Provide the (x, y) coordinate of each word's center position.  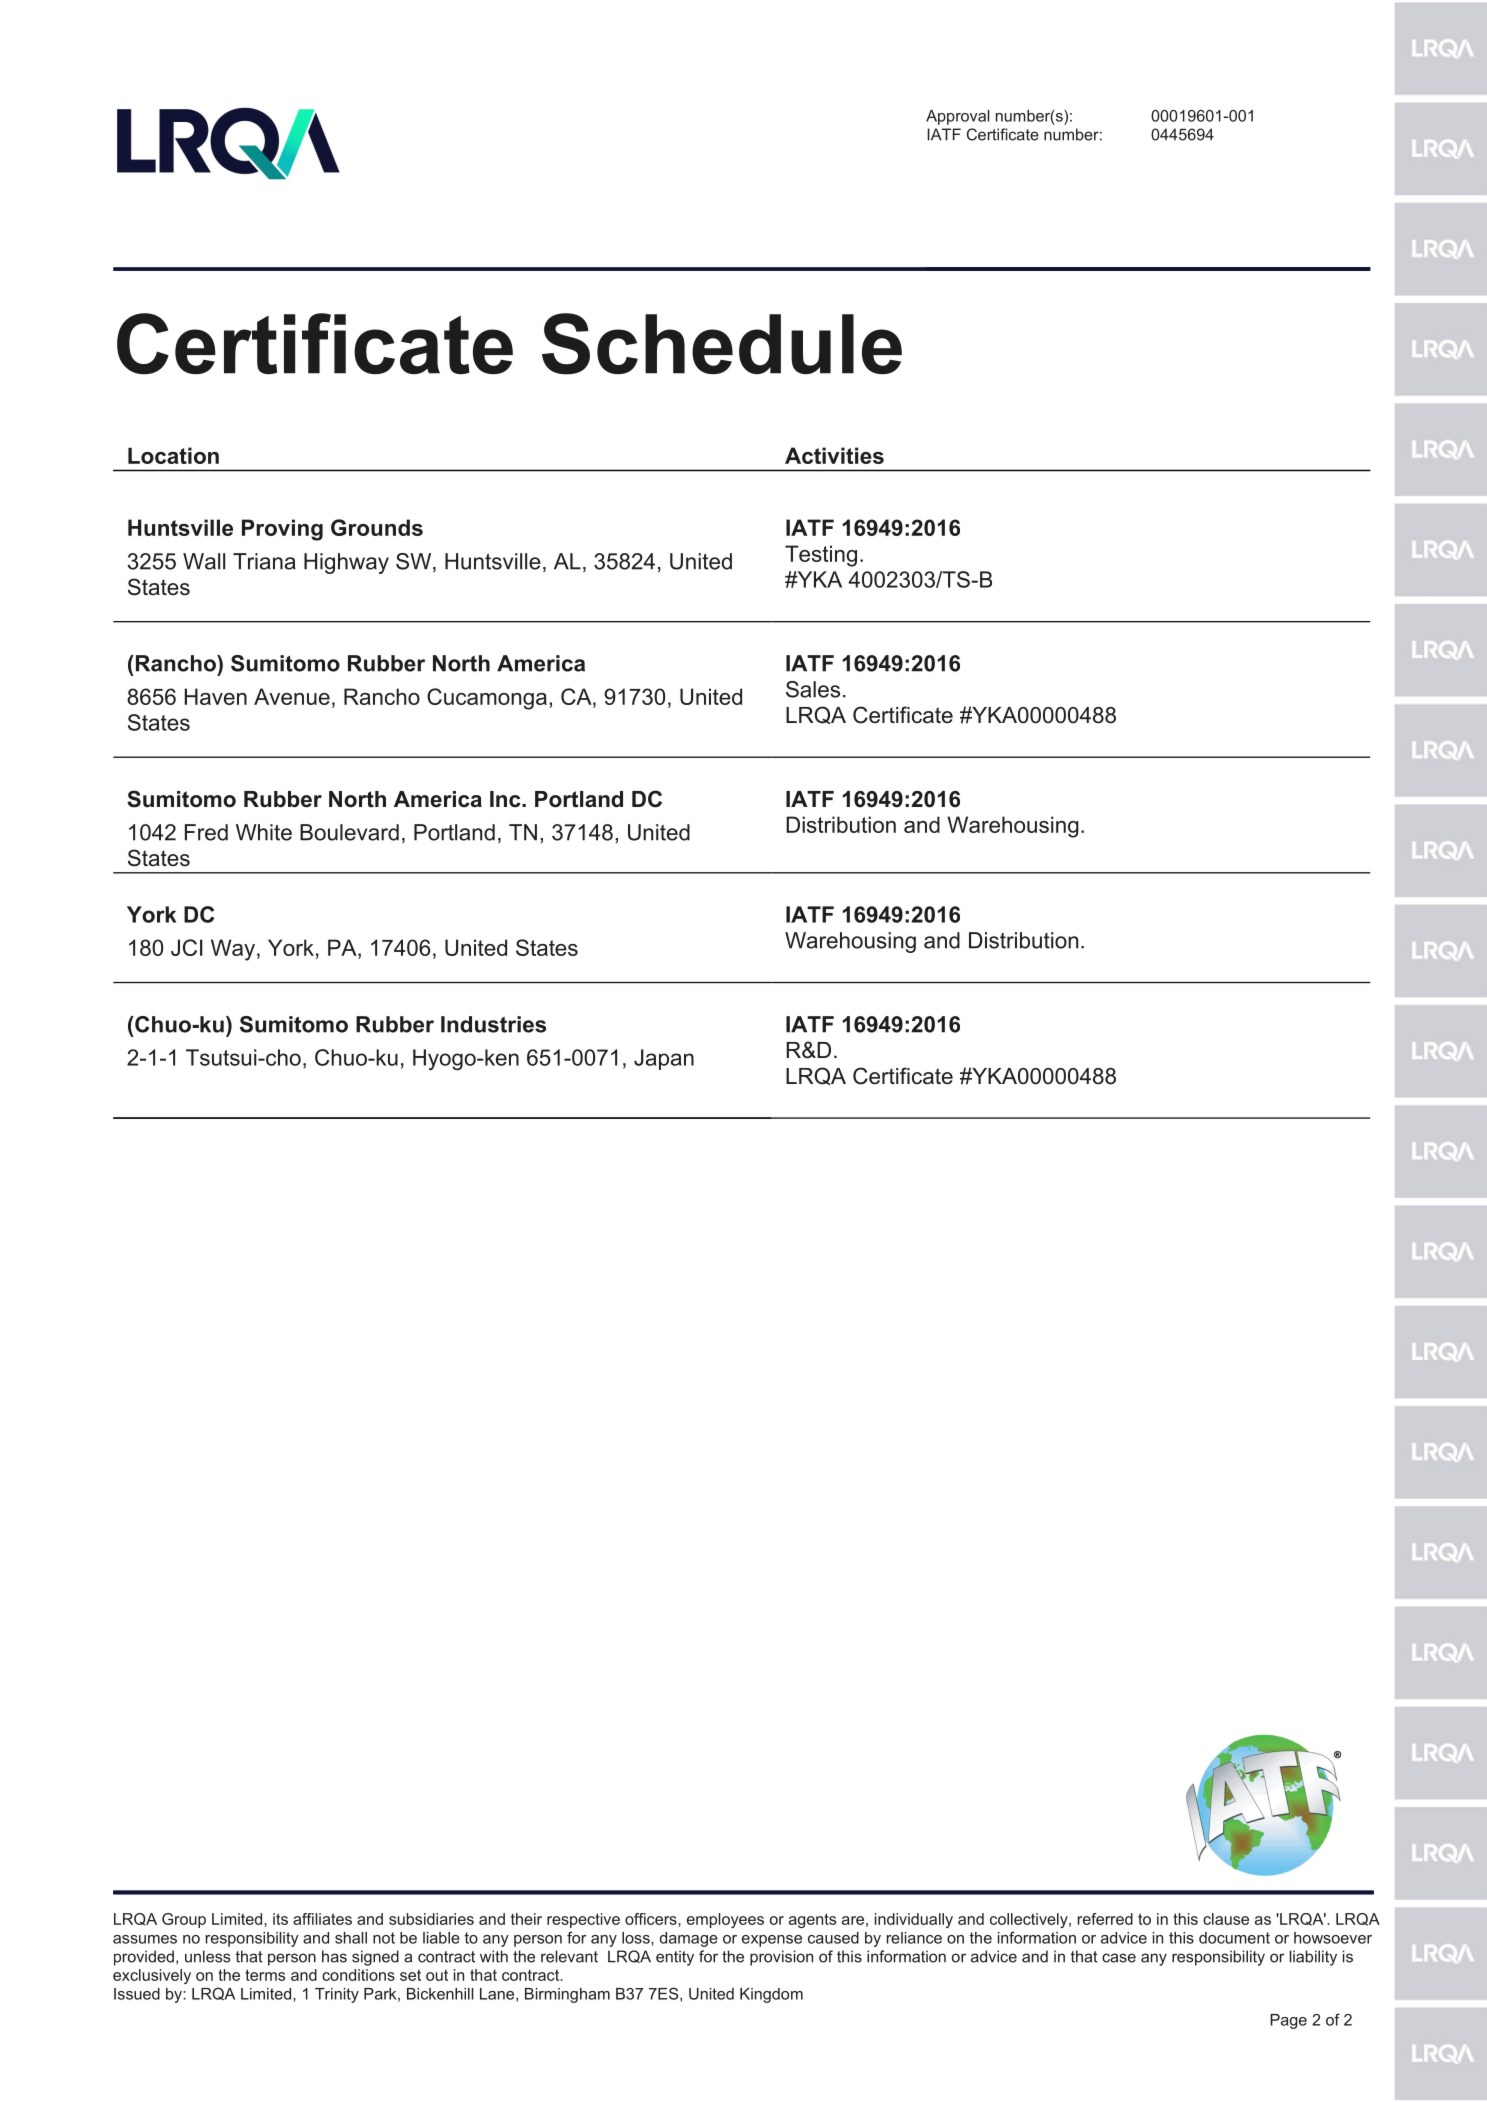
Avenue (292, 696)
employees (725, 1920)
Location (173, 455)
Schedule (722, 344)
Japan (664, 1059)
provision (781, 1958)
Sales (813, 689)
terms (265, 1975)
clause (1226, 1919)
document (1234, 1938)
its (280, 1919)
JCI (187, 947)
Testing (821, 556)
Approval (958, 117)
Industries (493, 1024)
